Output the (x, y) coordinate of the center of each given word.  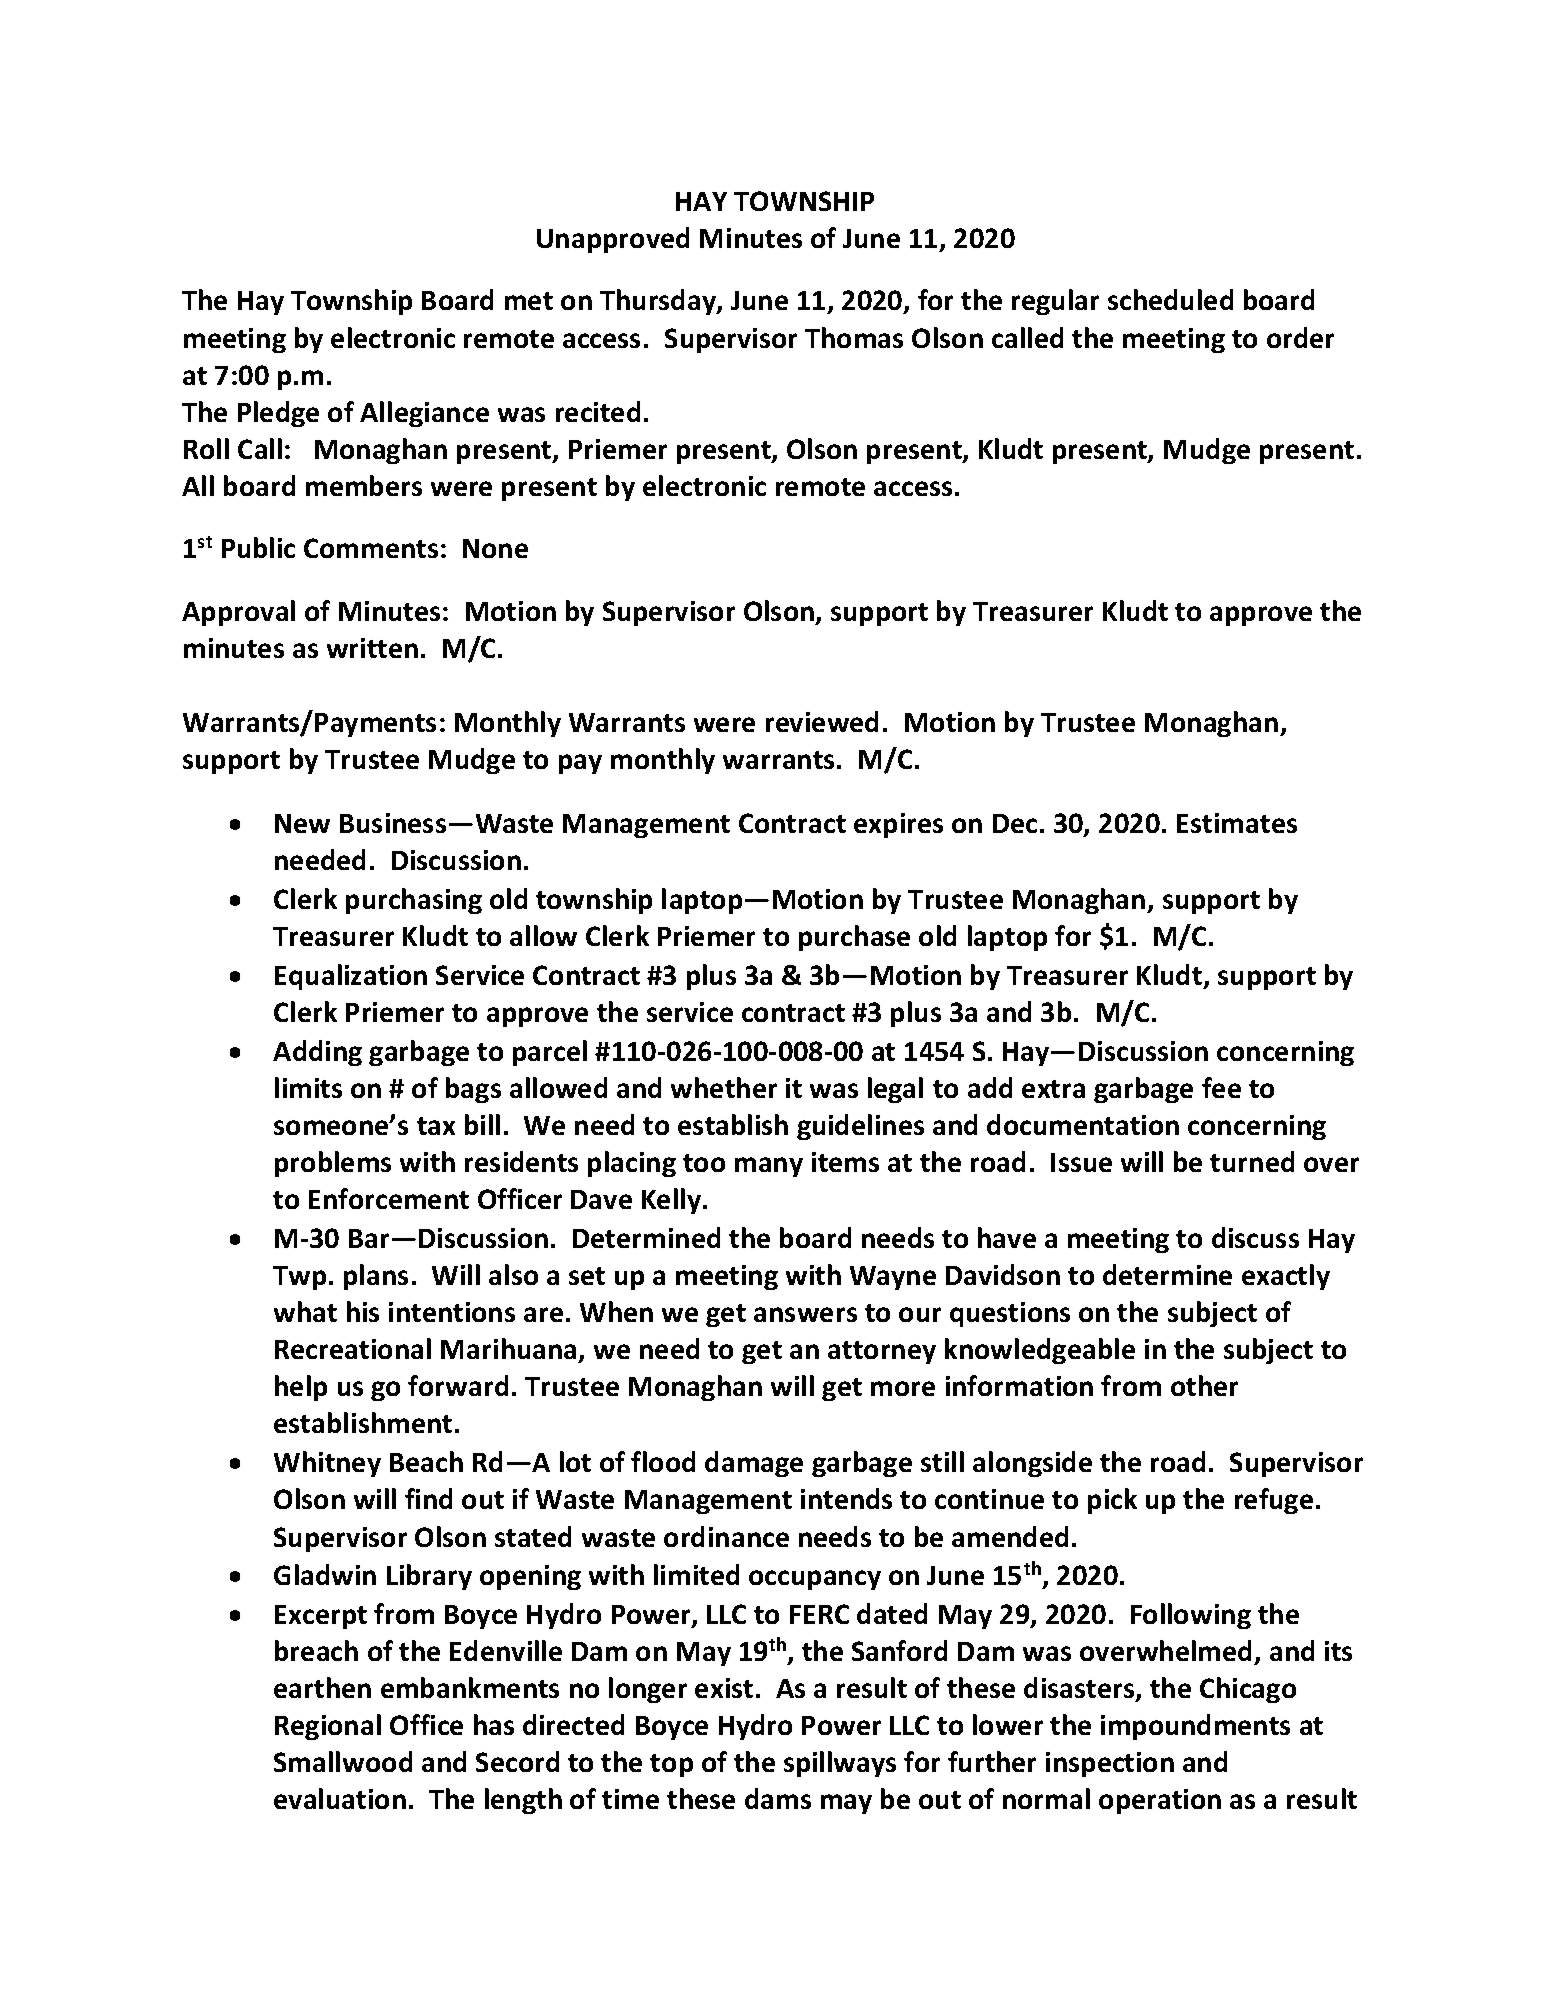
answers (805, 1314)
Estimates (1237, 823)
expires (898, 825)
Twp (299, 1278)
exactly (1286, 1277)
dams (778, 1798)
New (302, 823)
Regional (328, 1727)
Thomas (854, 337)
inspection (1110, 1764)
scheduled (1170, 299)
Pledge (278, 414)
